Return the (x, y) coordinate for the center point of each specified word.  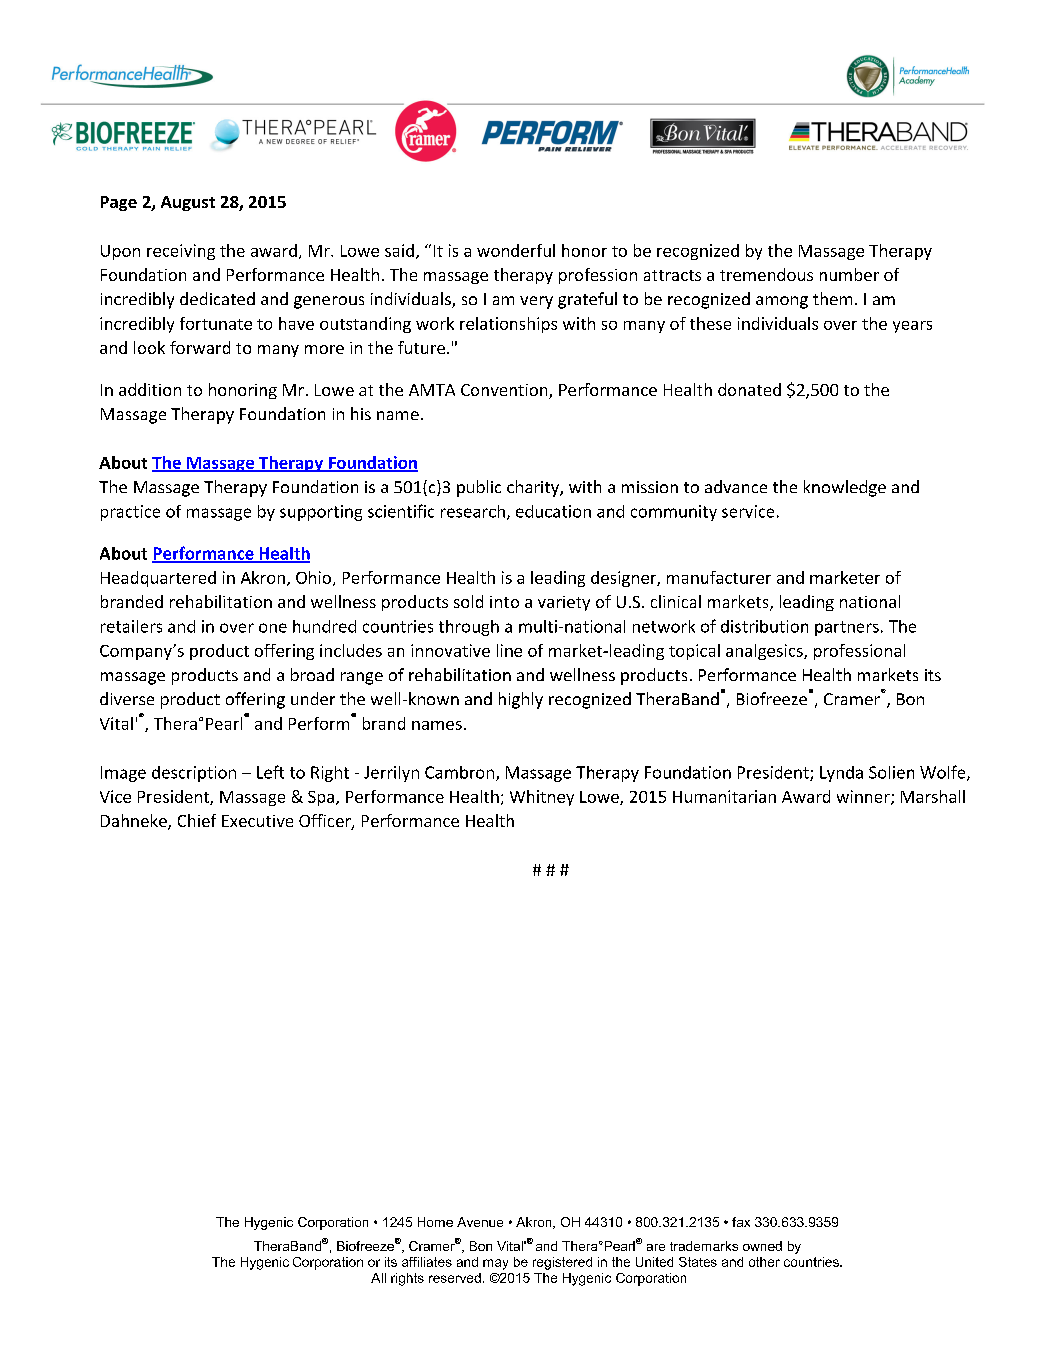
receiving (181, 252)
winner (864, 797)
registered (562, 1263)
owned (762, 1246)
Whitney (542, 798)
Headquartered (158, 579)
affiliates (427, 1262)
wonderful (516, 250)
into (504, 602)
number (849, 274)
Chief (197, 820)
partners (847, 628)
